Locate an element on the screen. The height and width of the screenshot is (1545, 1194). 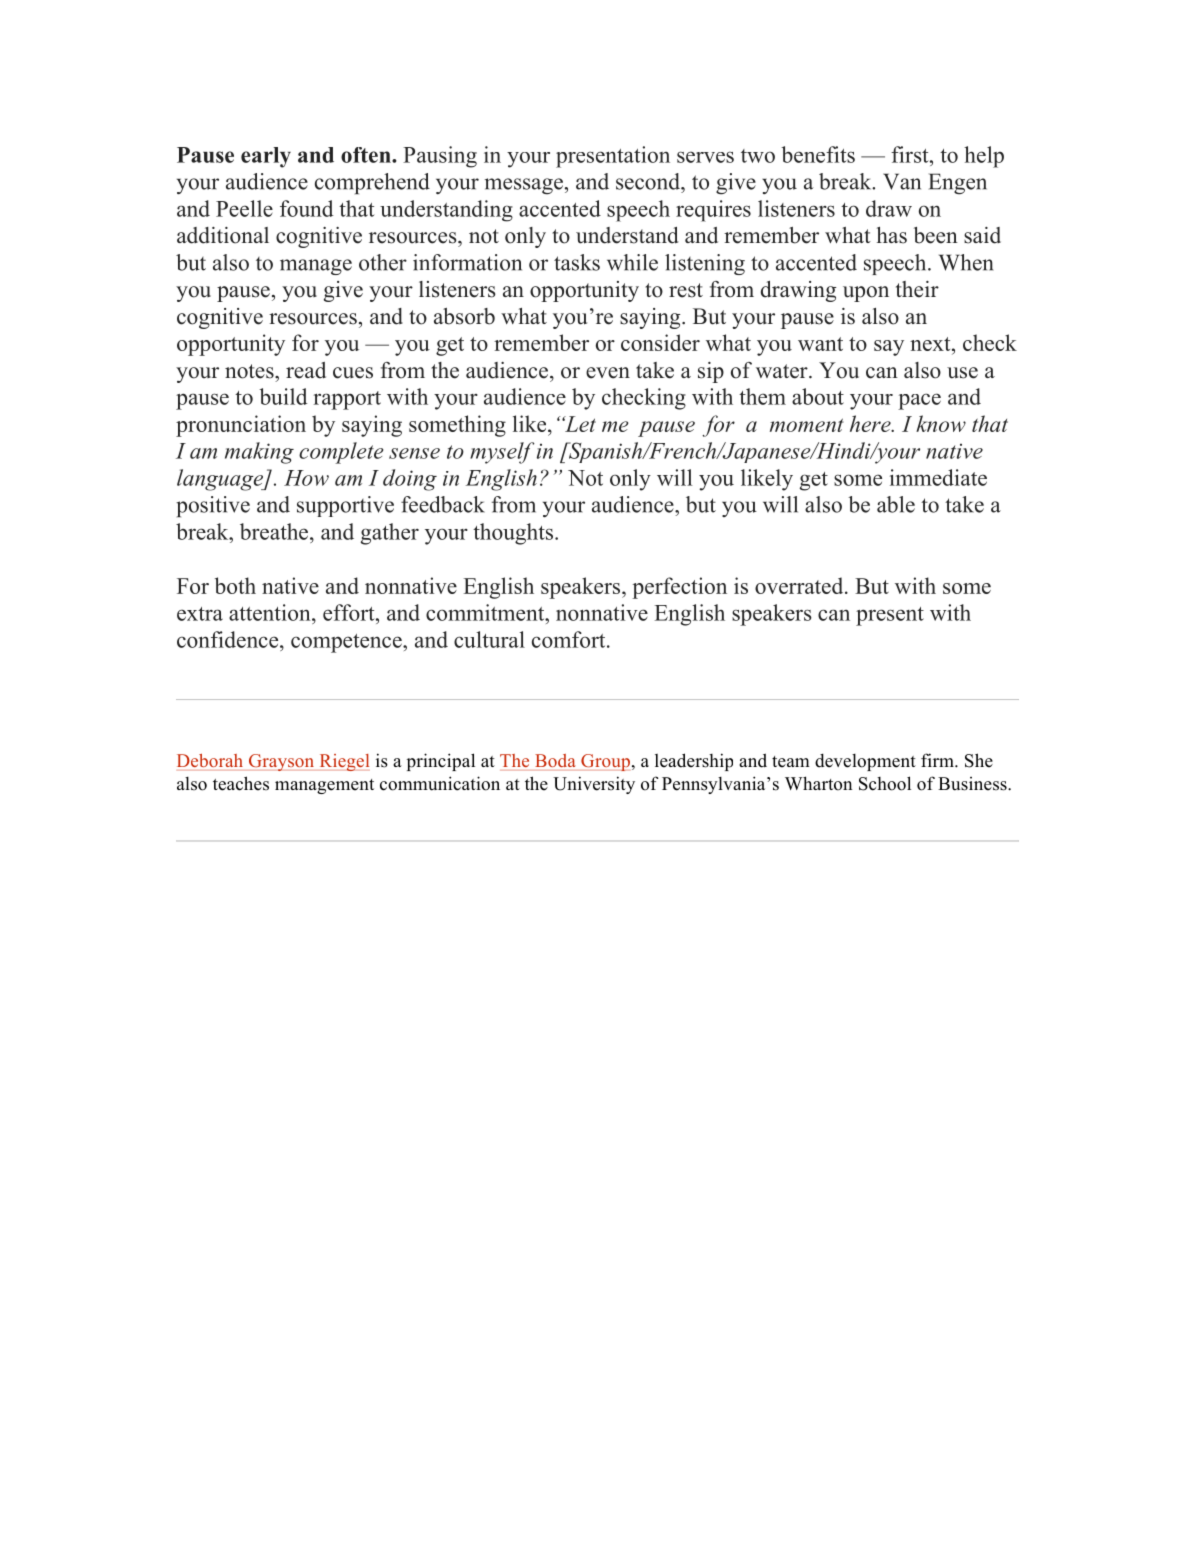
Group is located at coordinates (605, 762).
